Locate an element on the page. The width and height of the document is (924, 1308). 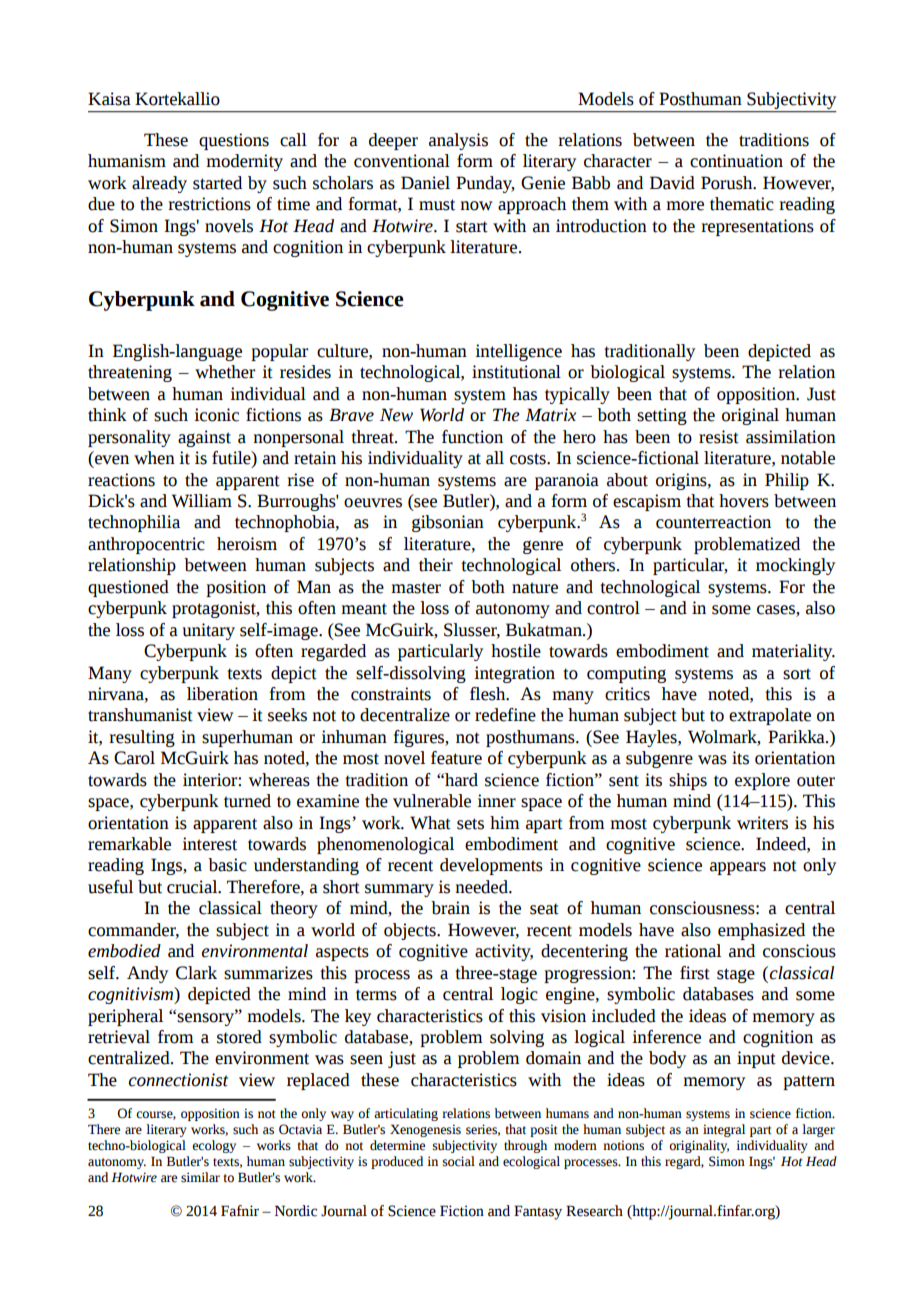
unitary is located at coordinates (208, 631).
